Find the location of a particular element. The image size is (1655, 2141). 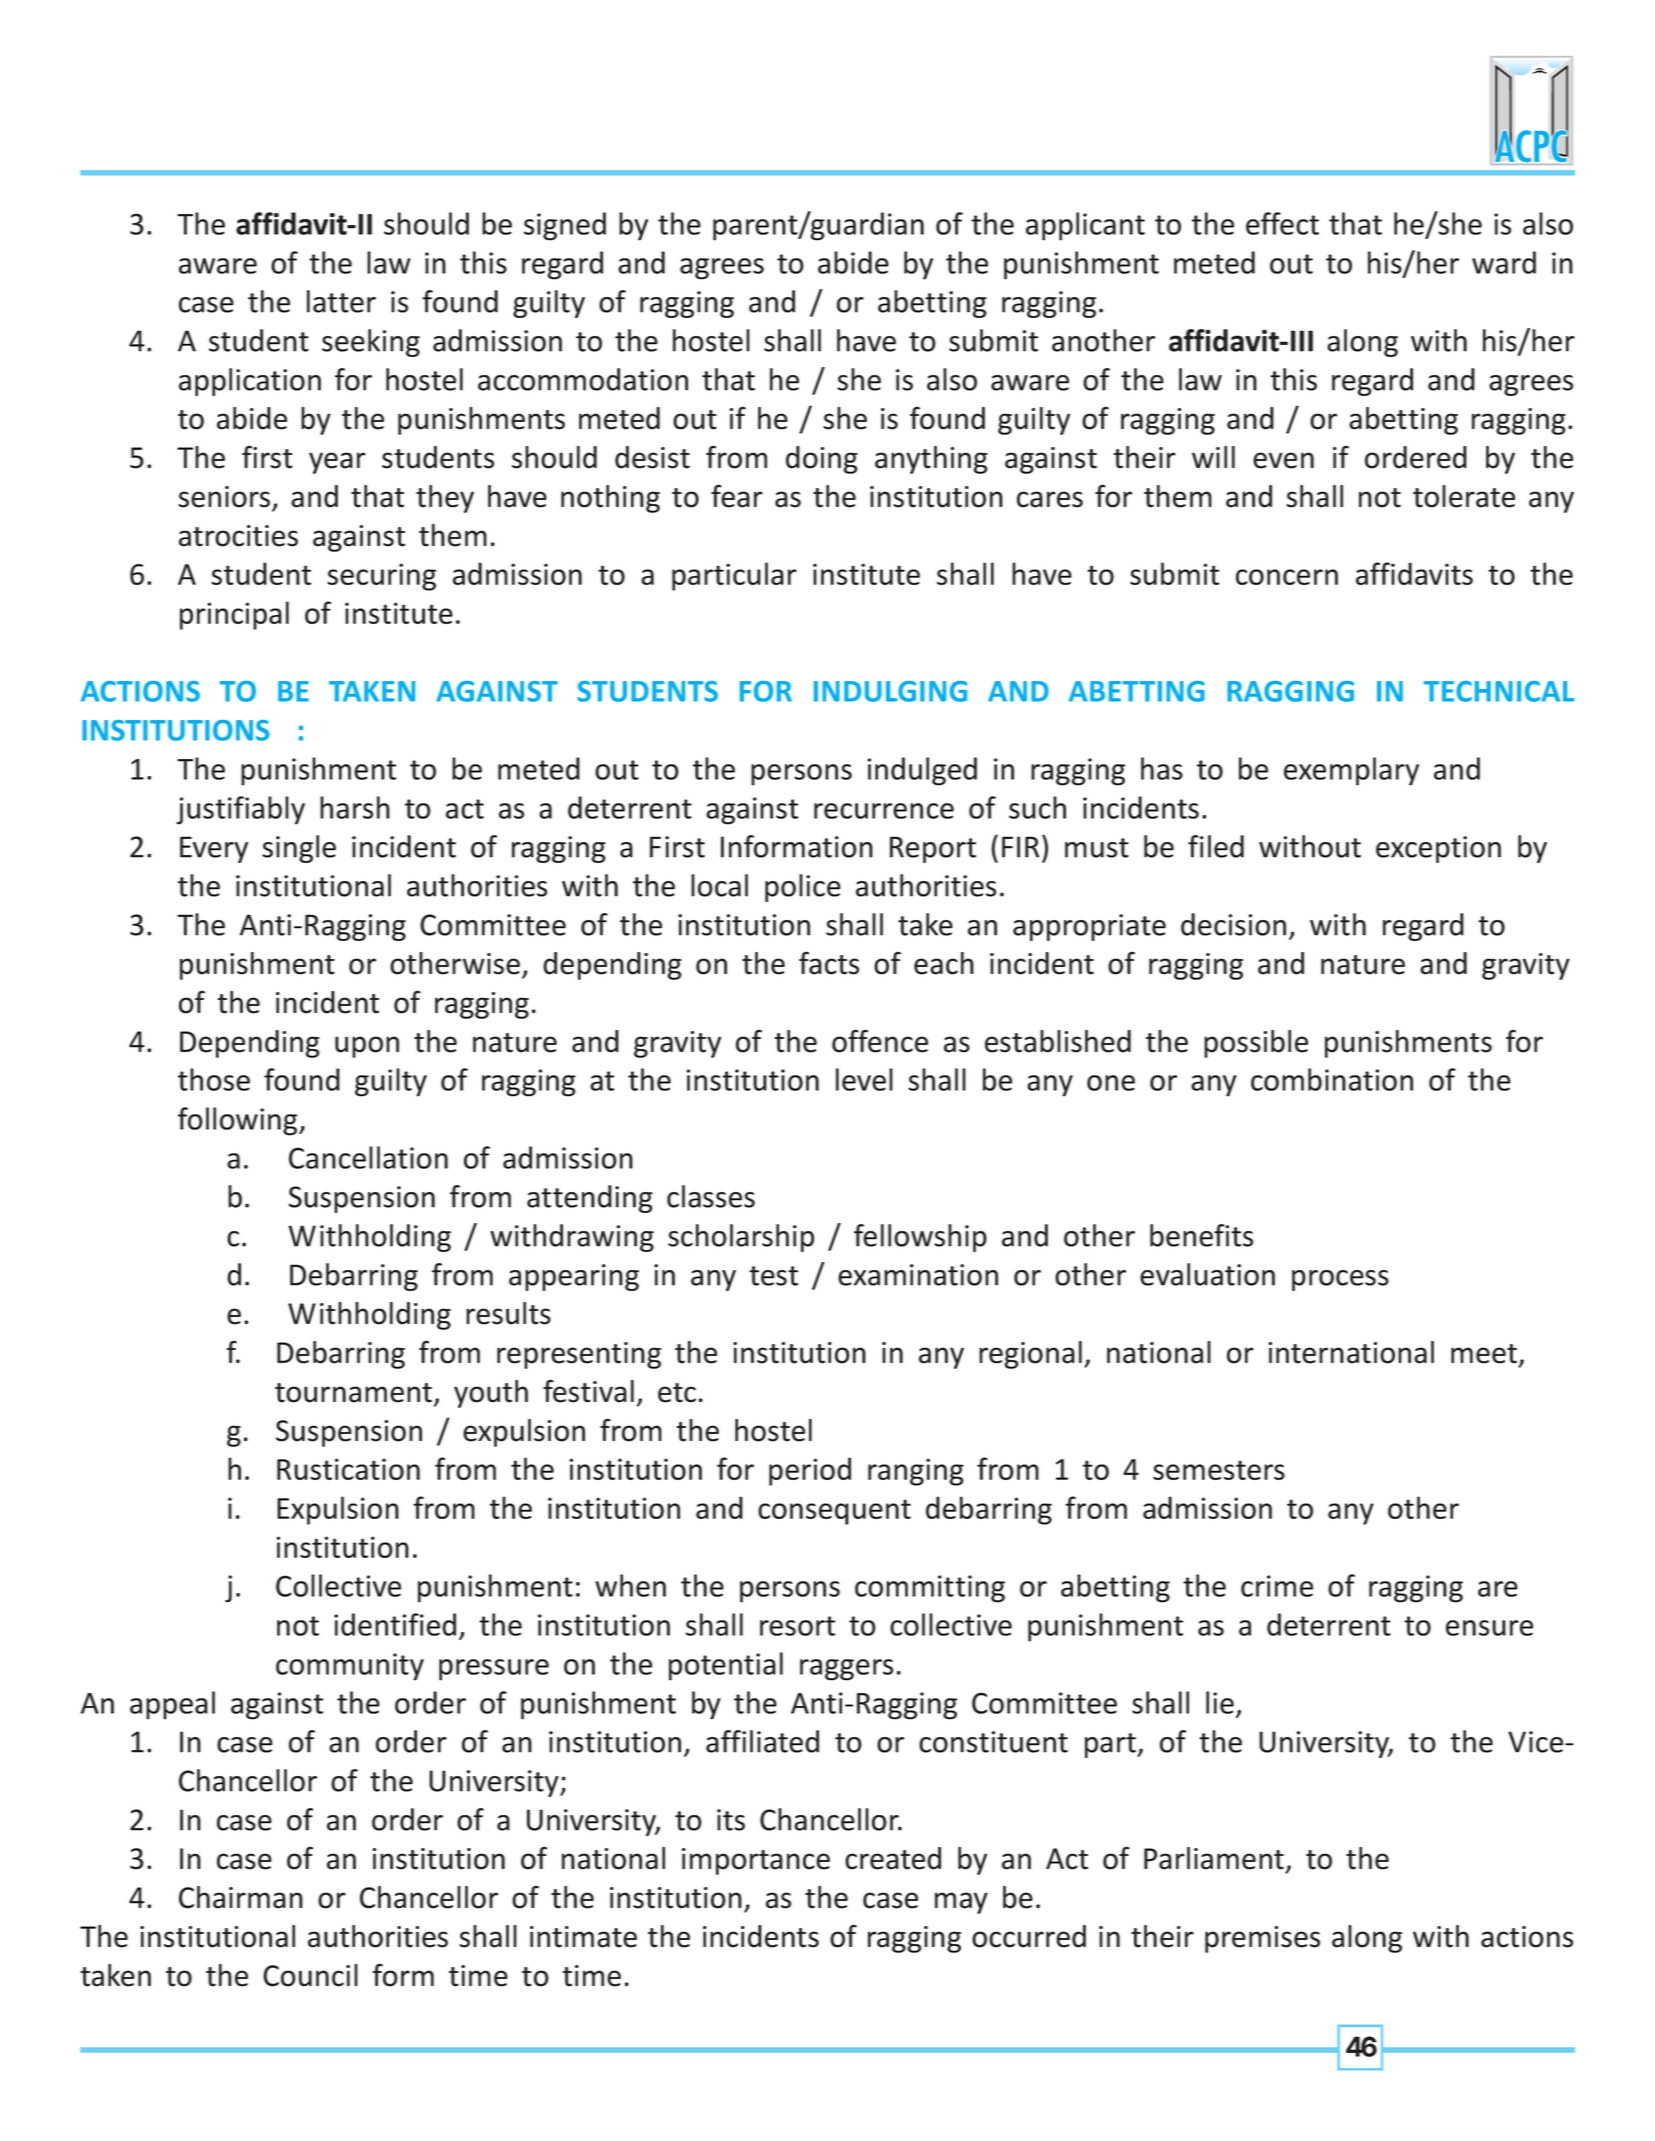

exemplary is located at coordinates (1351, 771).
